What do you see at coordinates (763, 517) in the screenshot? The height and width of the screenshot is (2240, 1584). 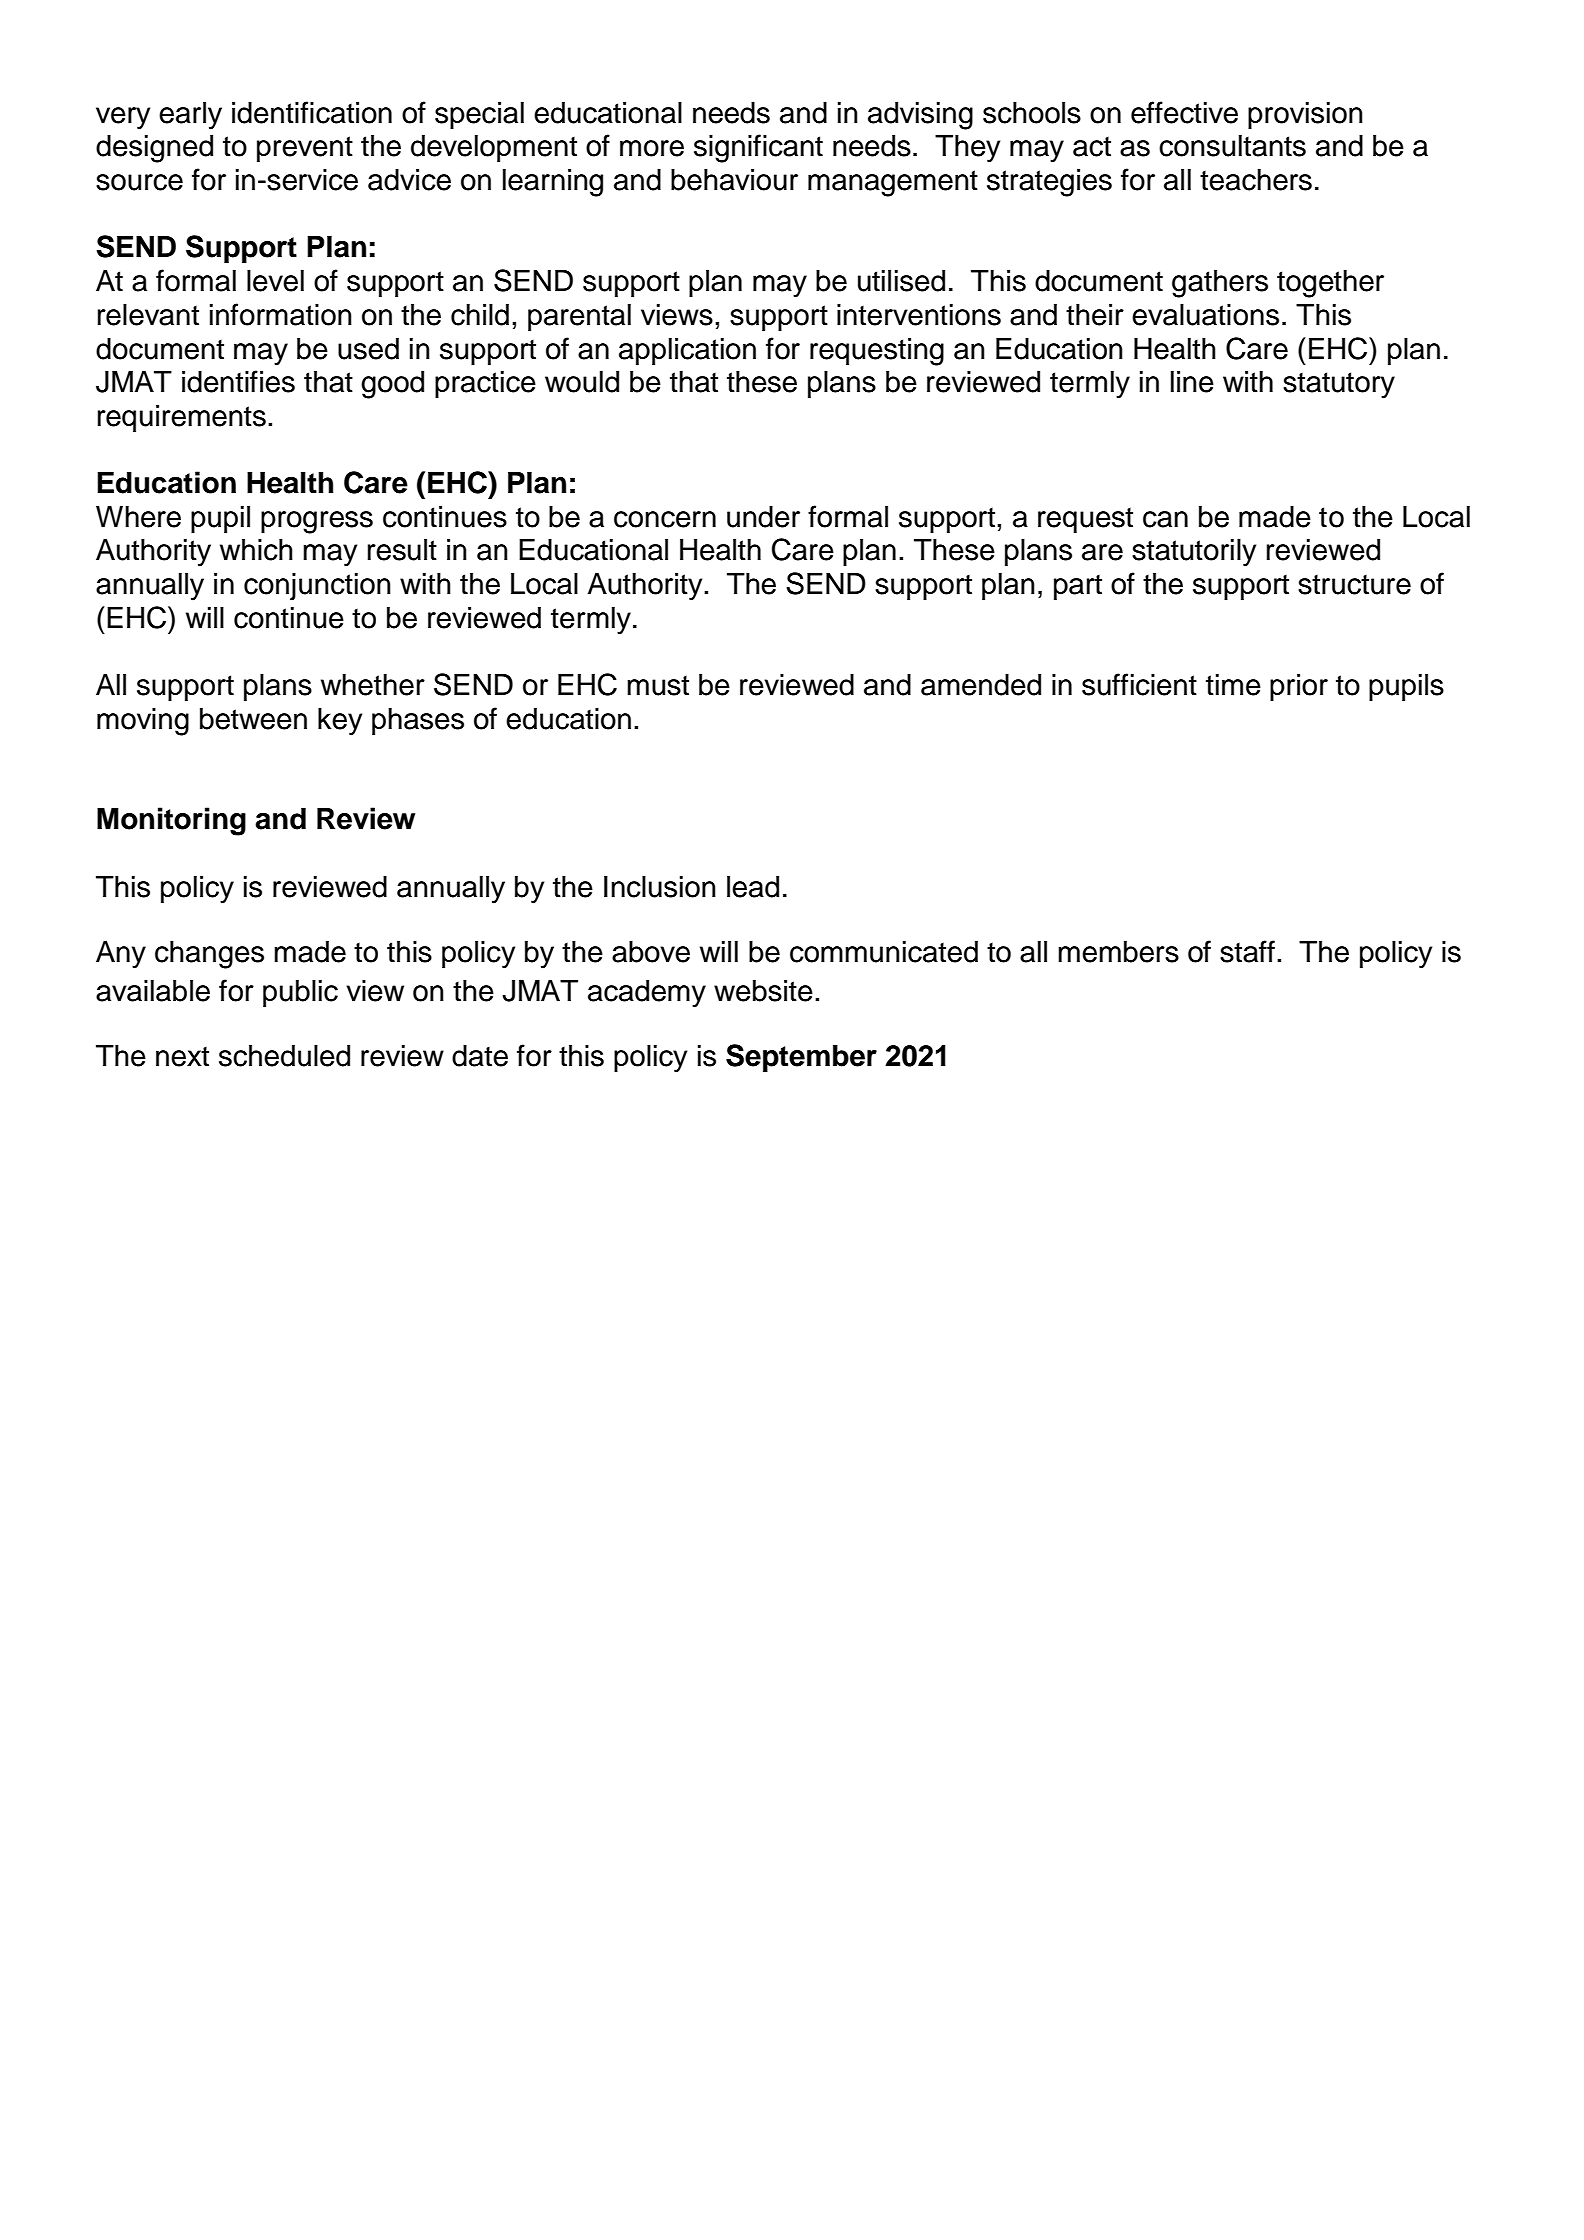 I see `under` at bounding box center [763, 517].
